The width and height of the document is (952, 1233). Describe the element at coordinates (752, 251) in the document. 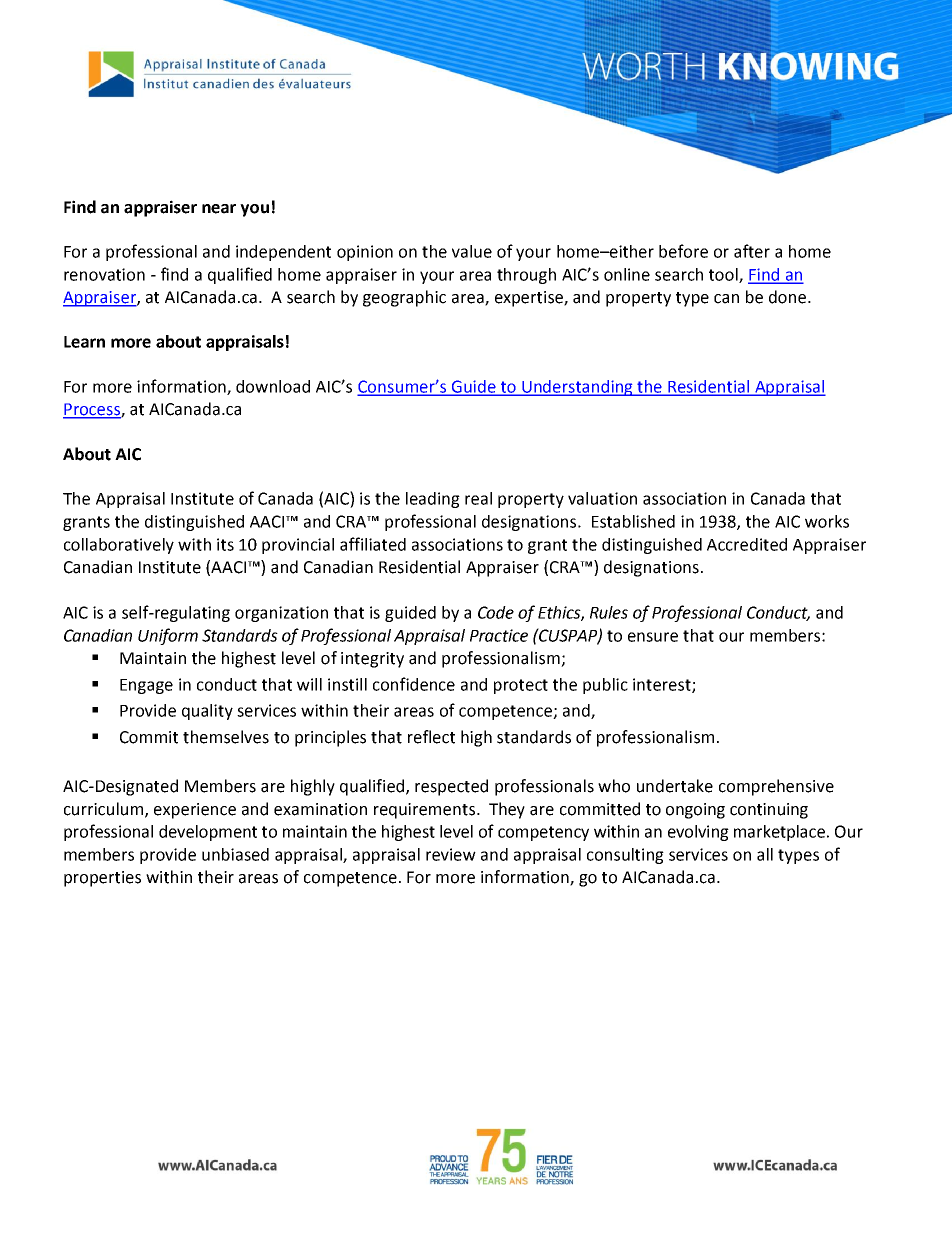

I see `after` at that location.
